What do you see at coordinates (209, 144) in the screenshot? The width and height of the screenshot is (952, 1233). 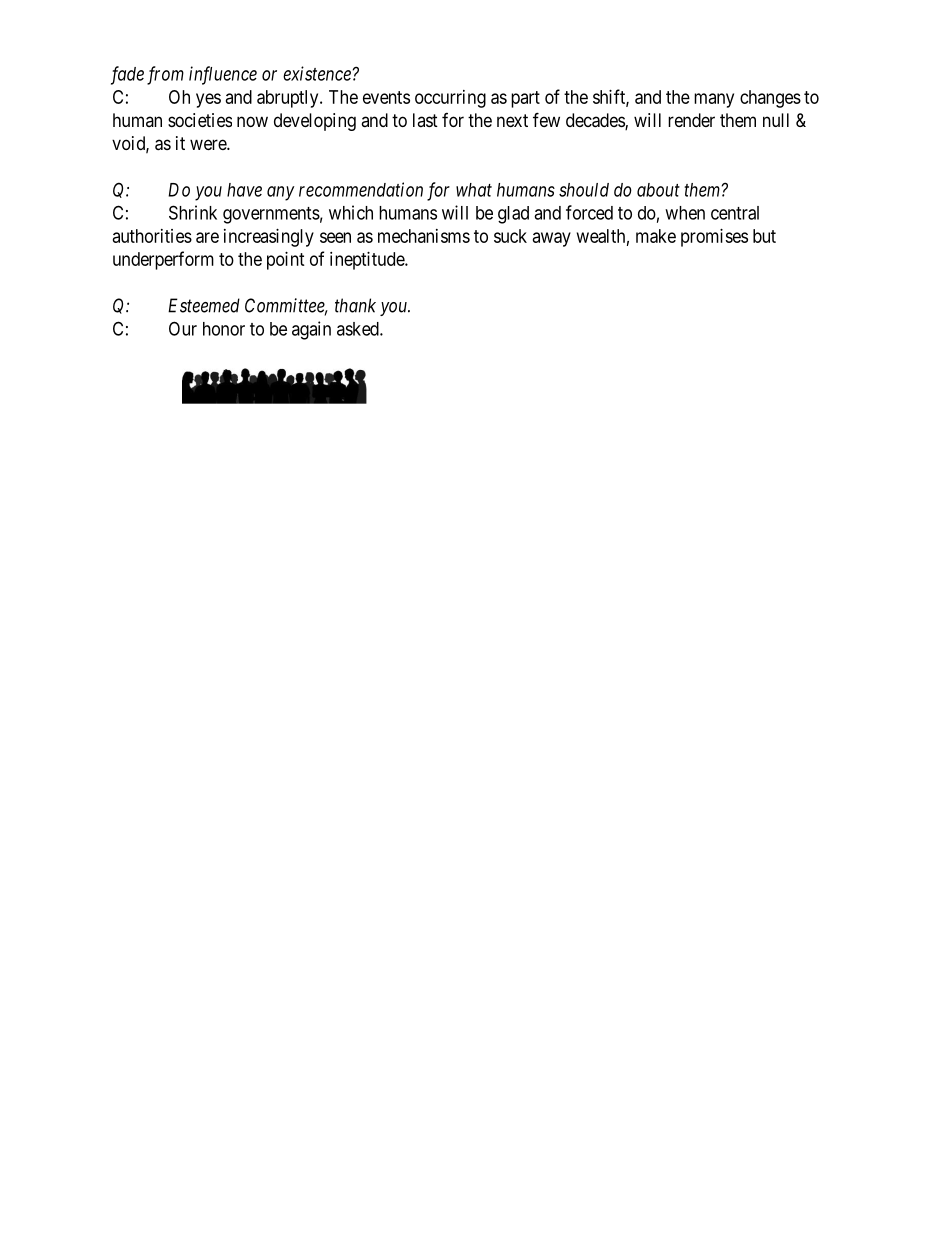 I see `were` at bounding box center [209, 144].
